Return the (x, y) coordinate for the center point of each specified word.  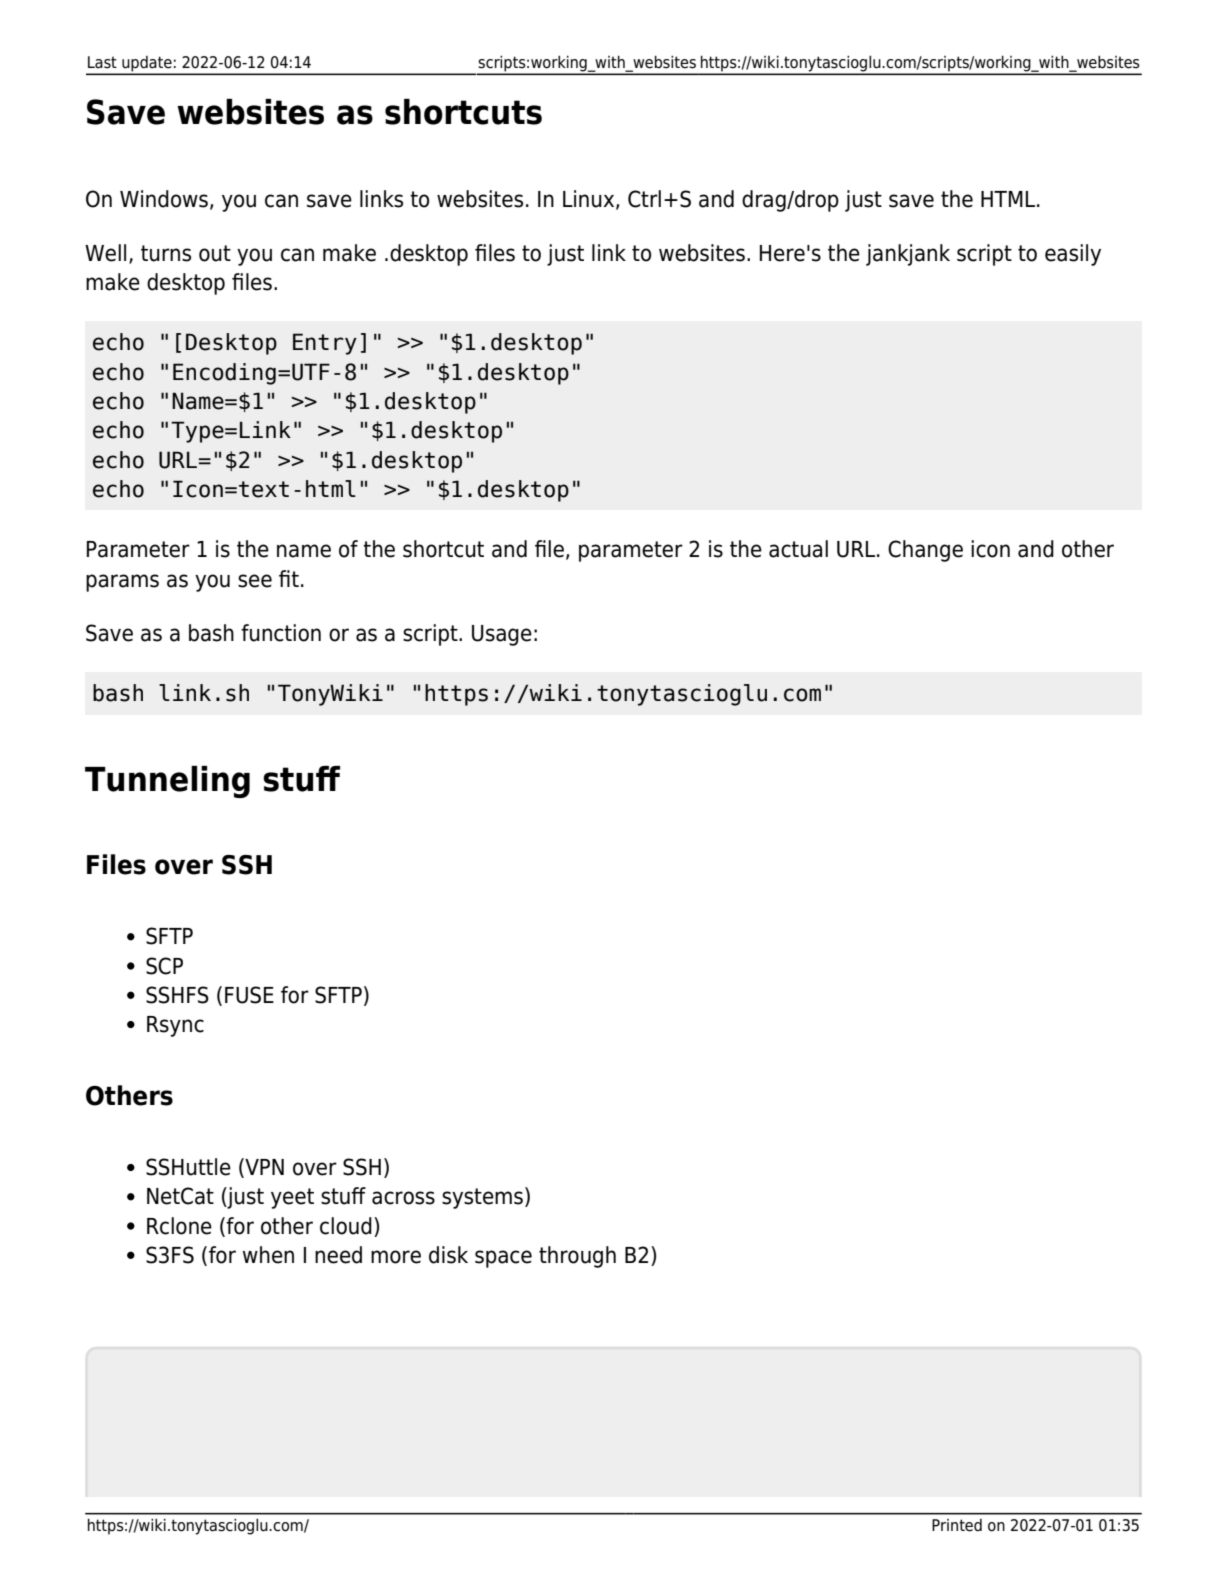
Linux (590, 199)
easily (1073, 255)
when (268, 1255)
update (147, 65)
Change (925, 551)
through (577, 1257)
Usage (502, 635)
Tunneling (167, 782)
